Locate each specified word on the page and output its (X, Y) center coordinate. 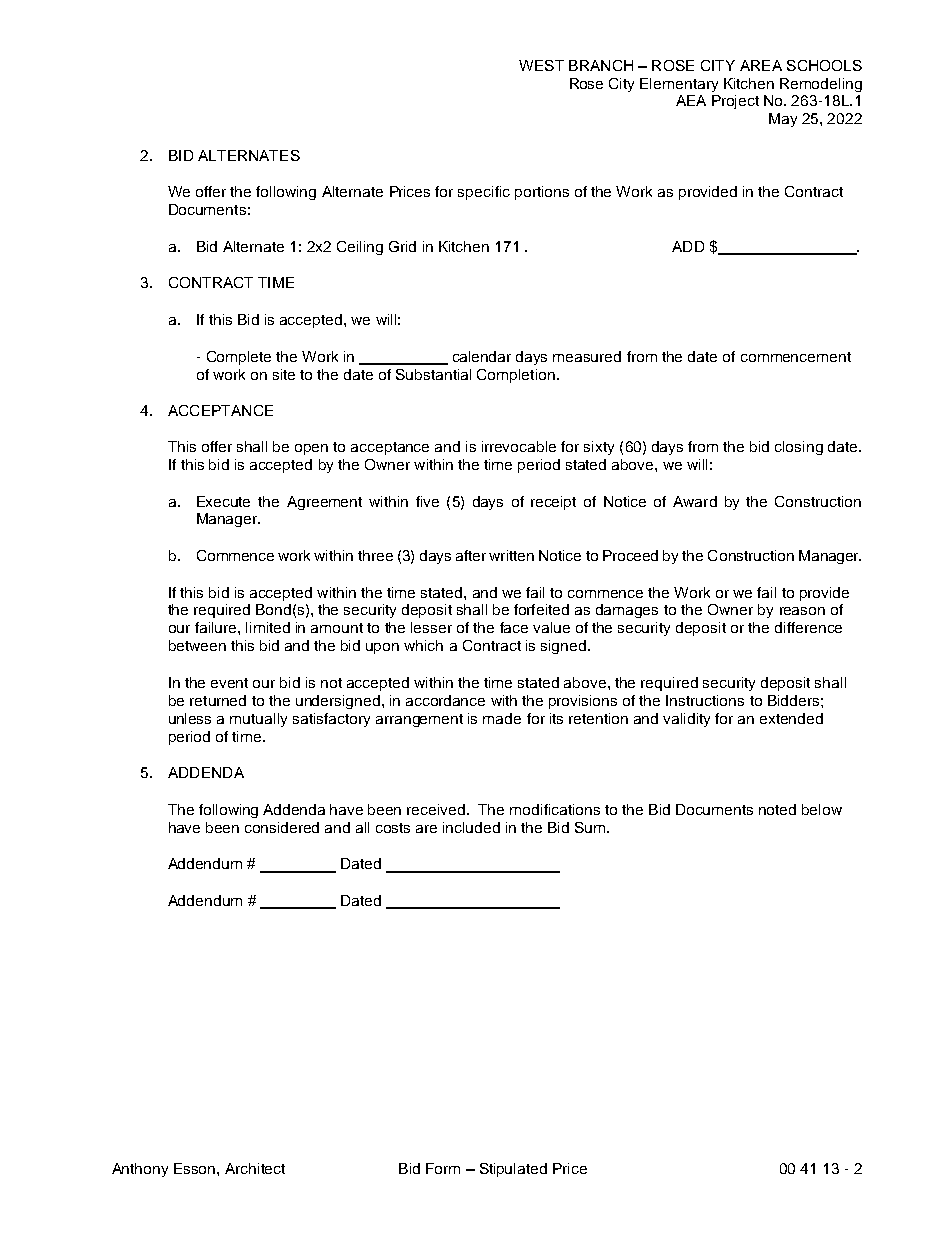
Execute (223, 501)
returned (218, 700)
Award (695, 501)
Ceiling (360, 248)
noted (777, 809)
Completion (516, 376)
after (471, 555)
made (502, 718)
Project (735, 102)
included (471, 827)
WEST (541, 65)
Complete (239, 358)
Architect (255, 1168)
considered (282, 827)
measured (587, 356)
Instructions (705, 700)
